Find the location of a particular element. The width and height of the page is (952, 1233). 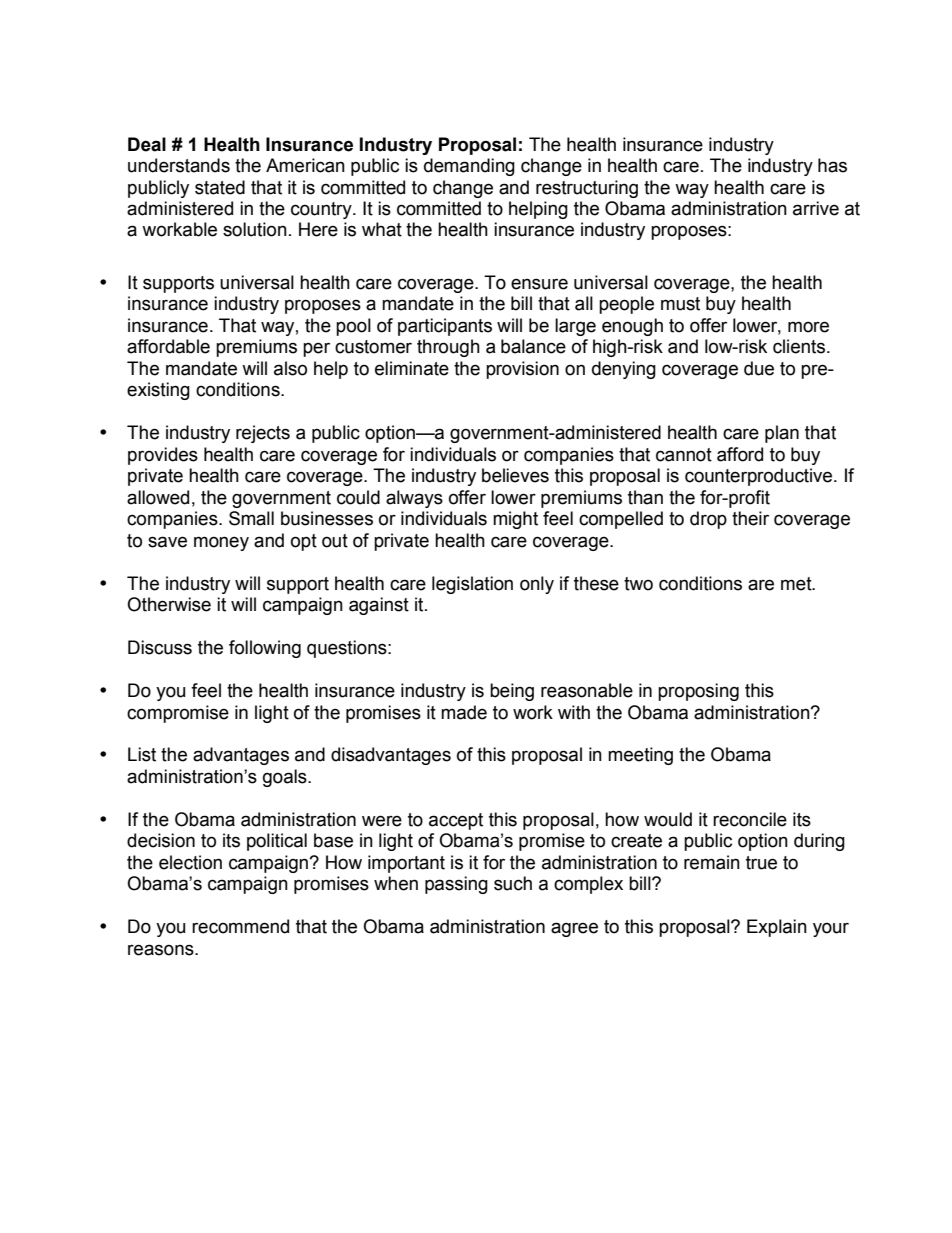

demanding is located at coordinates (469, 167).
